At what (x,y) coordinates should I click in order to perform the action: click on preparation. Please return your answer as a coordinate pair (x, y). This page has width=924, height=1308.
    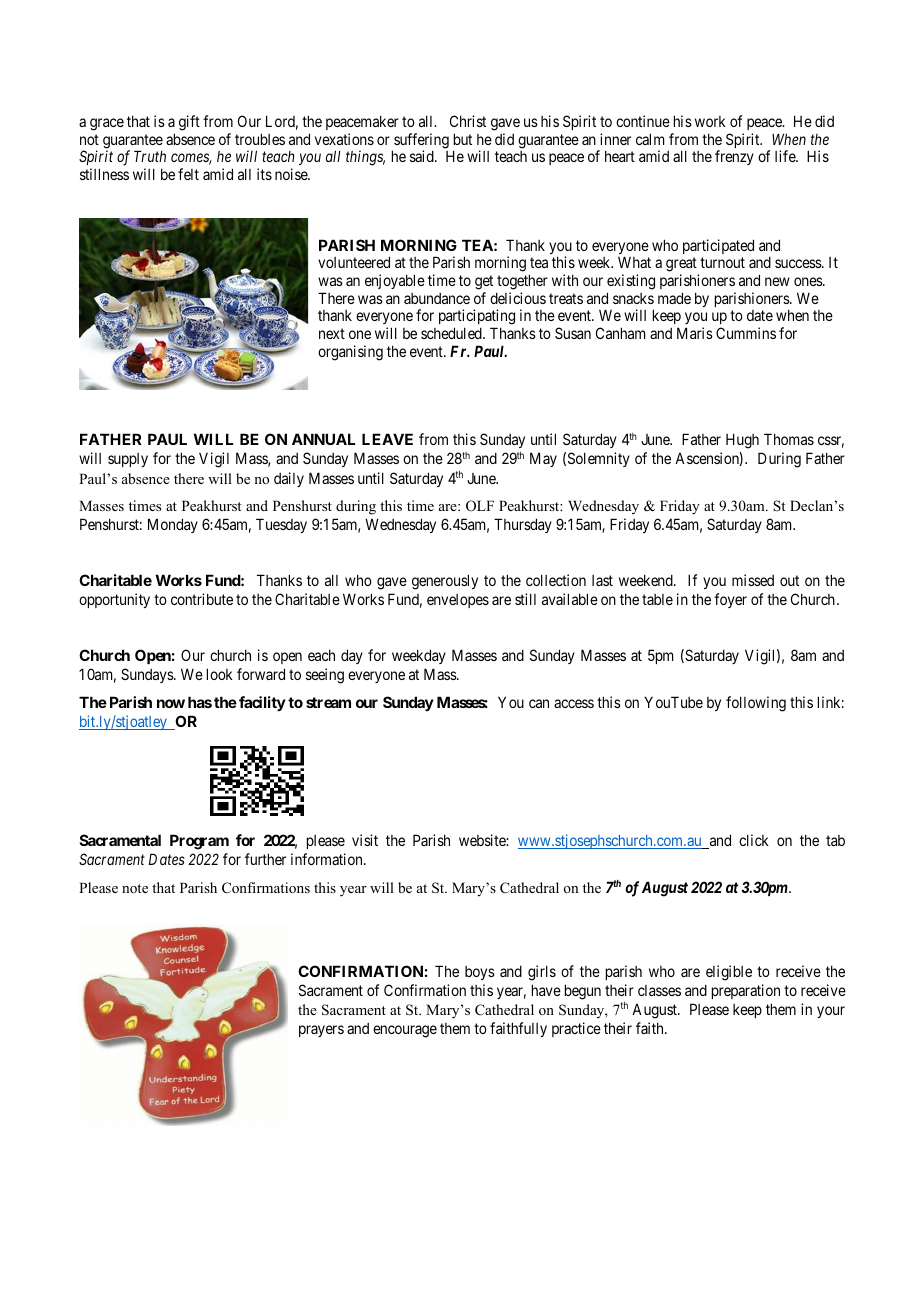
    Looking at the image, I should click on (746, 991).
